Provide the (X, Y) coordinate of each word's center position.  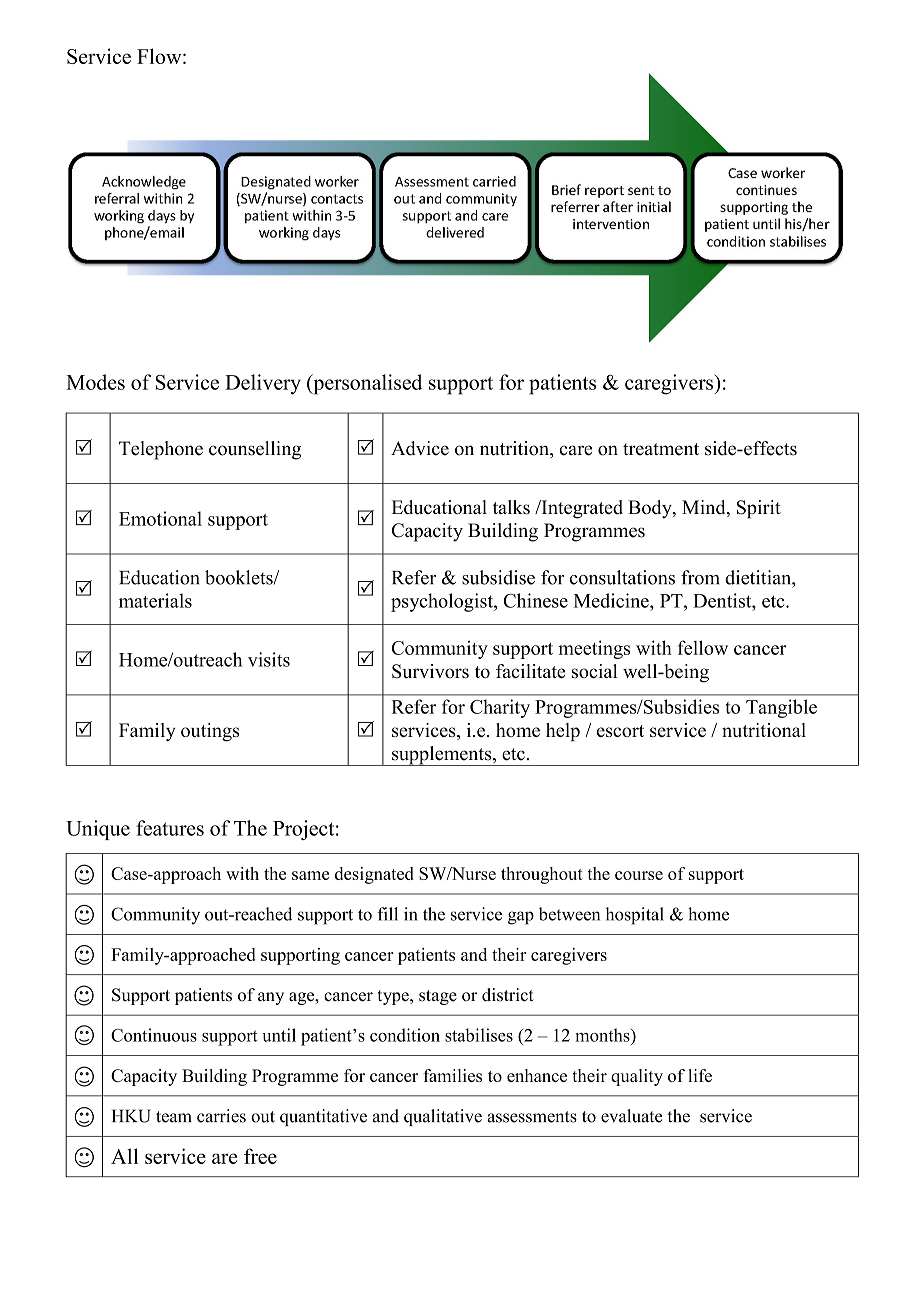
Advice (420, 448)
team (174, 1117)
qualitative (443, 1117)
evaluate (631, 1116)
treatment (661, 449)
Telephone (161, 450)
